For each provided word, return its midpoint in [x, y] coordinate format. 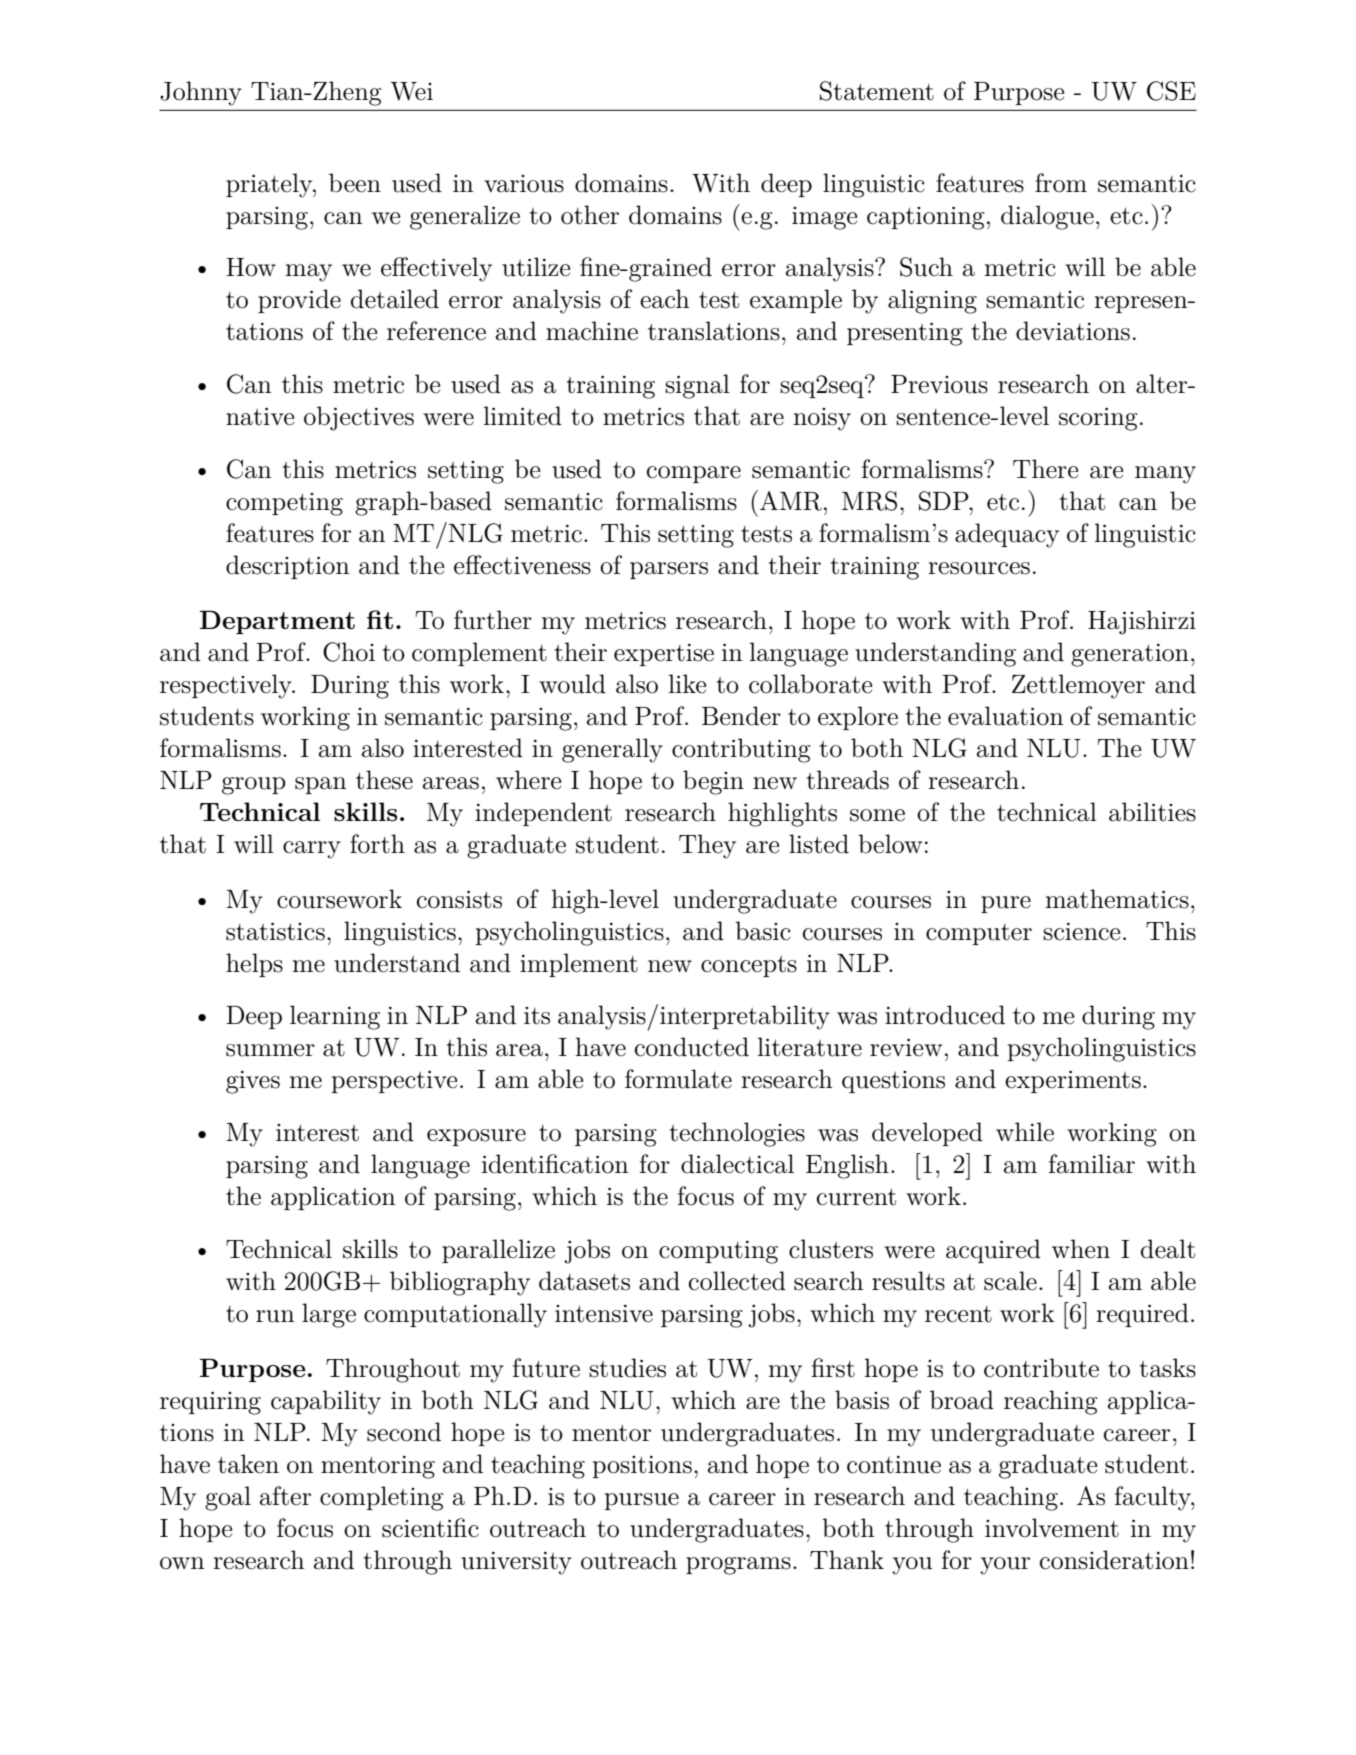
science [1081, 932]
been [355, 183]
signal [697, 386]
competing [284, 504]
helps [254, 965]
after [285, 1496]
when [1081, 1249]
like [687, 684]
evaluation [1005, 716]
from [1061, 183]
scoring [1098, 419]
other [590, 215]
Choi [349, 652]
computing [718, 1252]
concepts [749, 966]
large [329, 1315]
